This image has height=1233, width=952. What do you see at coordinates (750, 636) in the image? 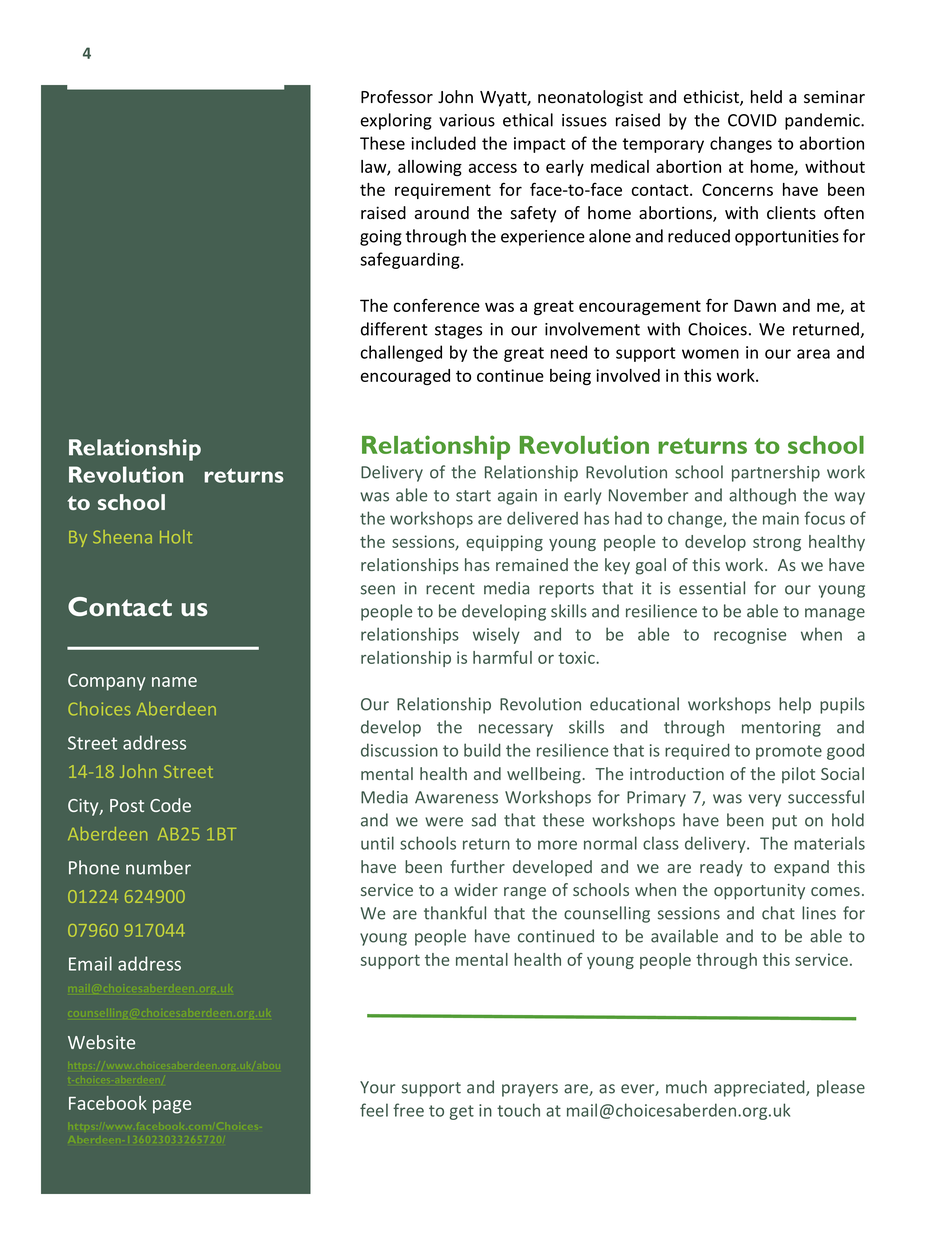
I see `recognise` at bounding box center [750, 636].
